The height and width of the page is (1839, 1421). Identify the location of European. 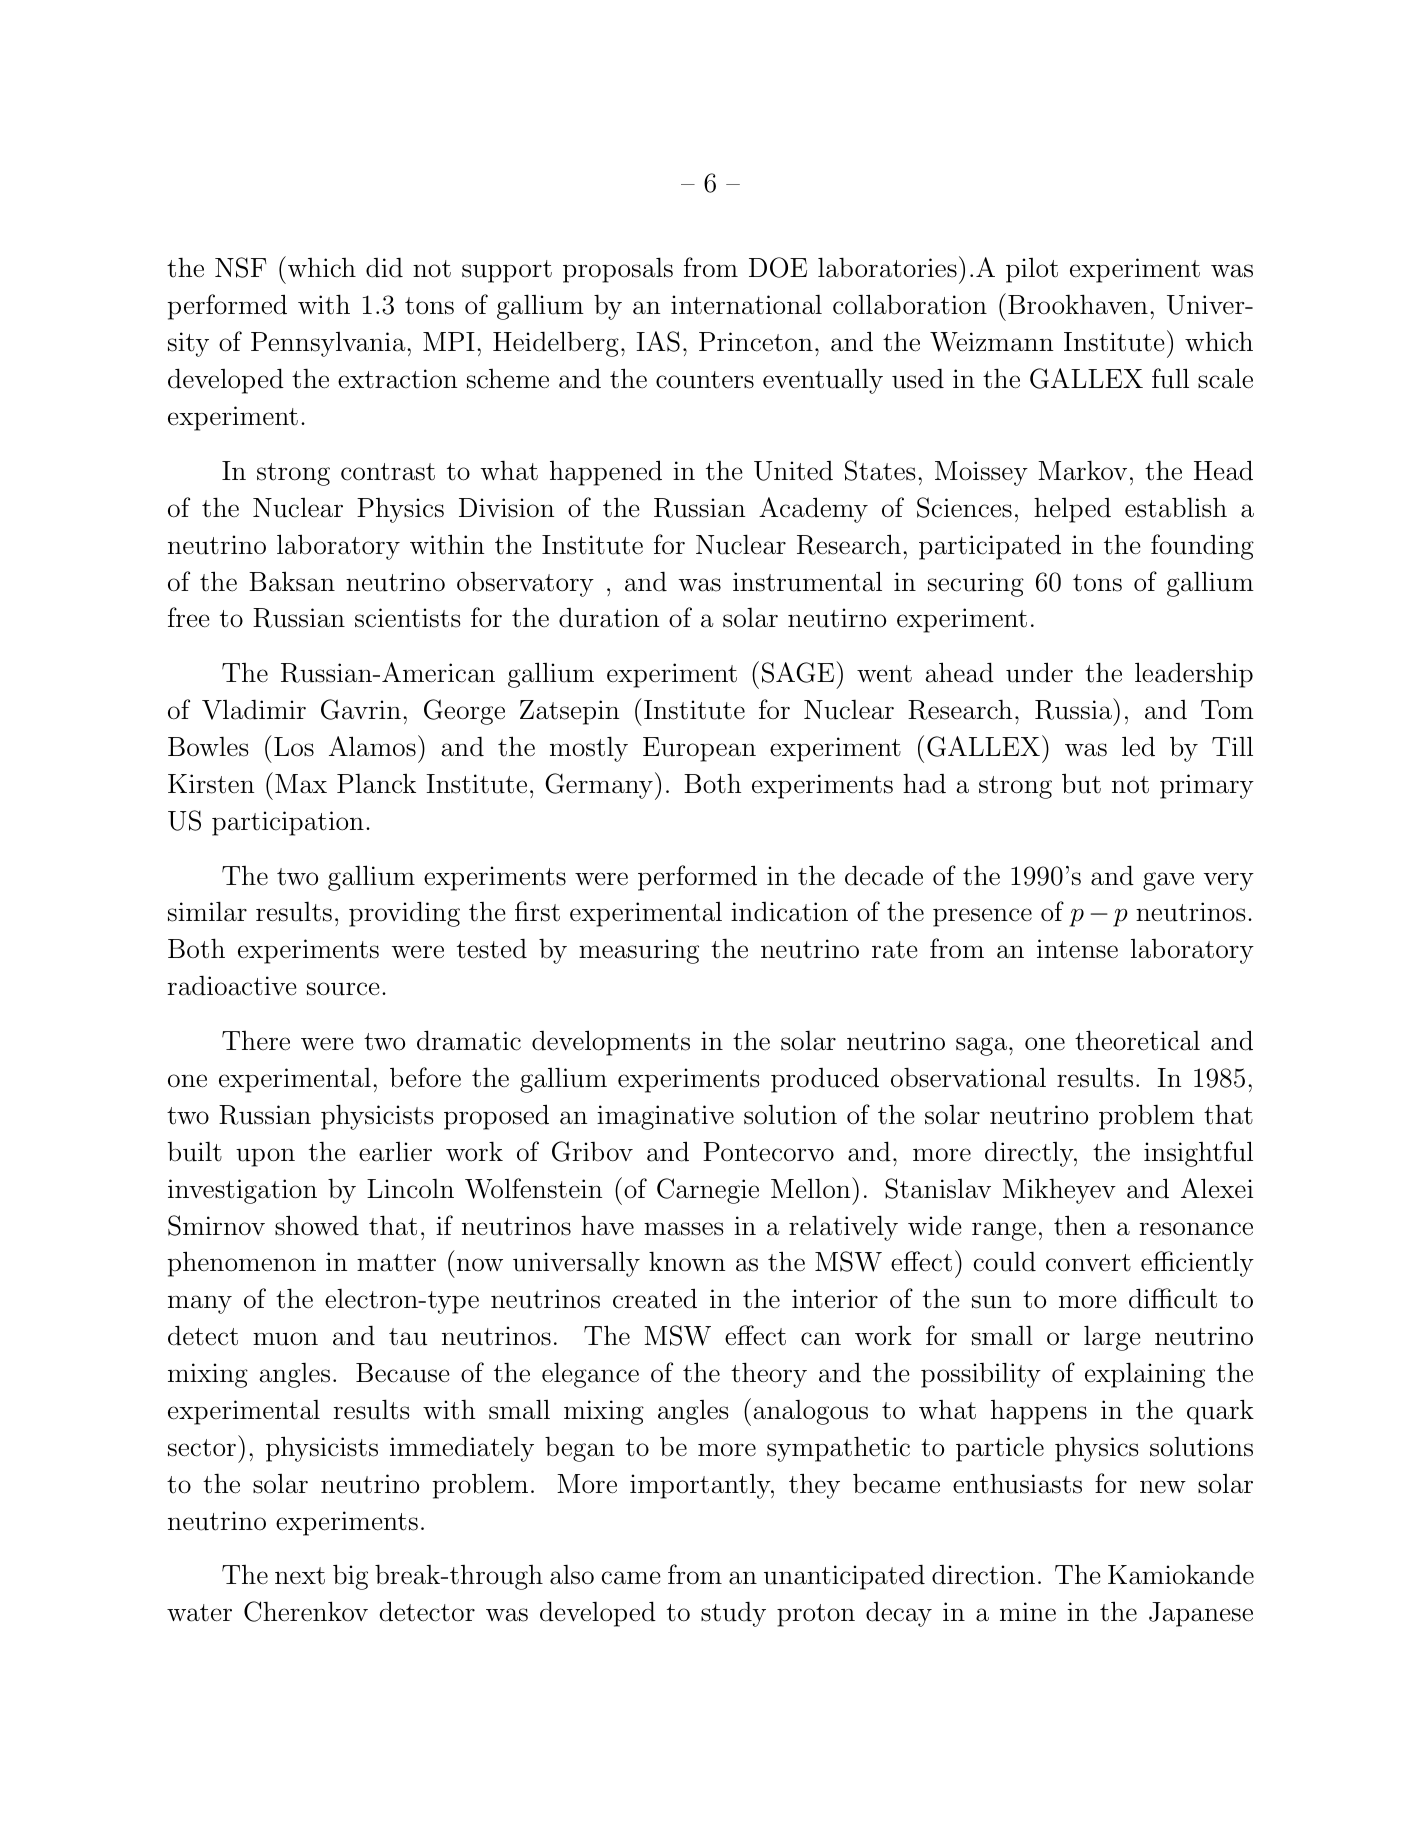
(699, 749).
